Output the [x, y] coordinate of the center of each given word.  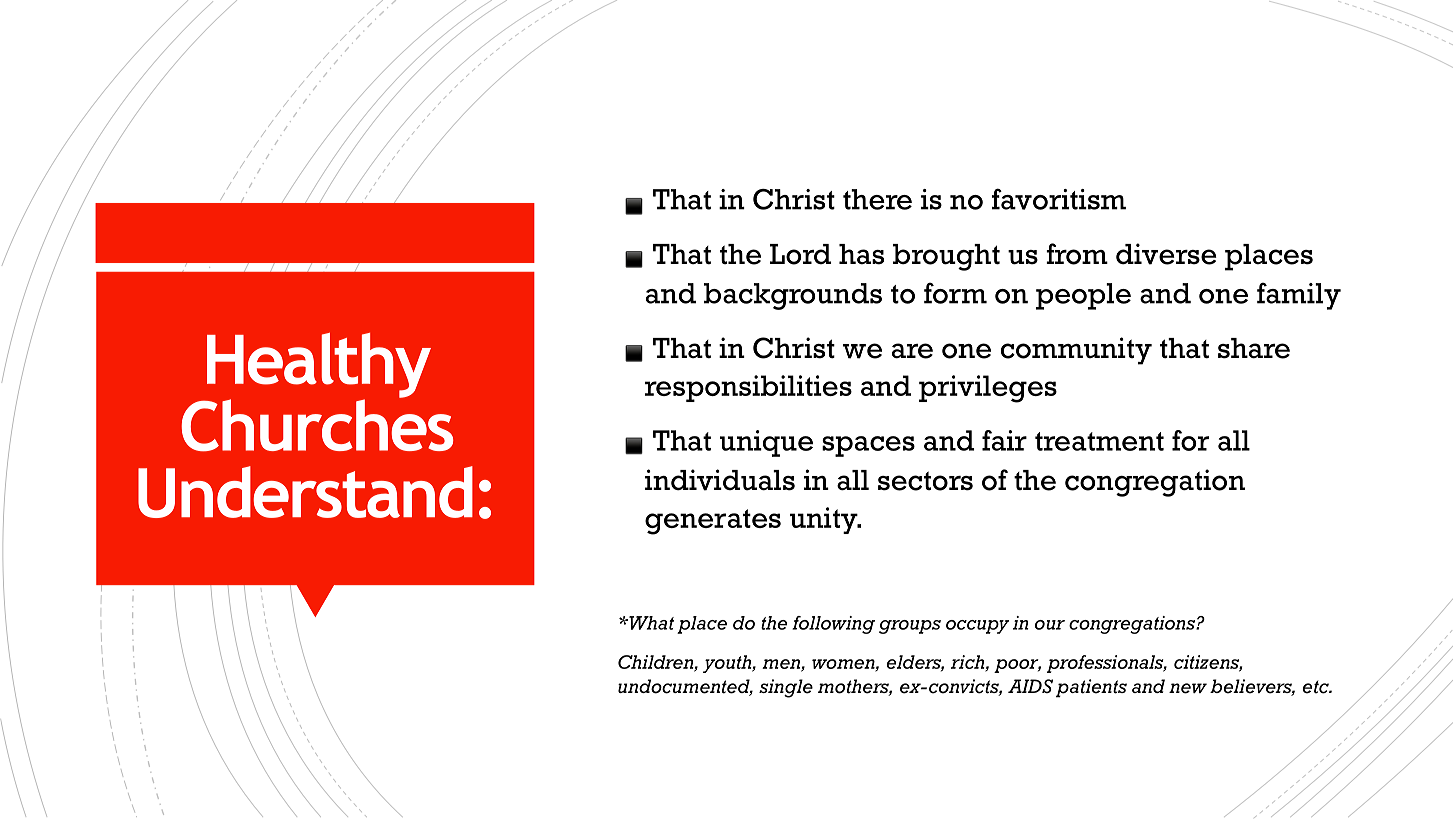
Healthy [319, 366]
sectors [925, 481]
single [786, 688]
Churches [317, 424]
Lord [800, 254]
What [650, 623]
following [833, 625]
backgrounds [793, 296]
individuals [720, 480]
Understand [305, 492]
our [1050, 625]
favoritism [1059, 199]
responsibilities [748, 388]
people [1083, 296]
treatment [1099, 441]
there [877, 199]
